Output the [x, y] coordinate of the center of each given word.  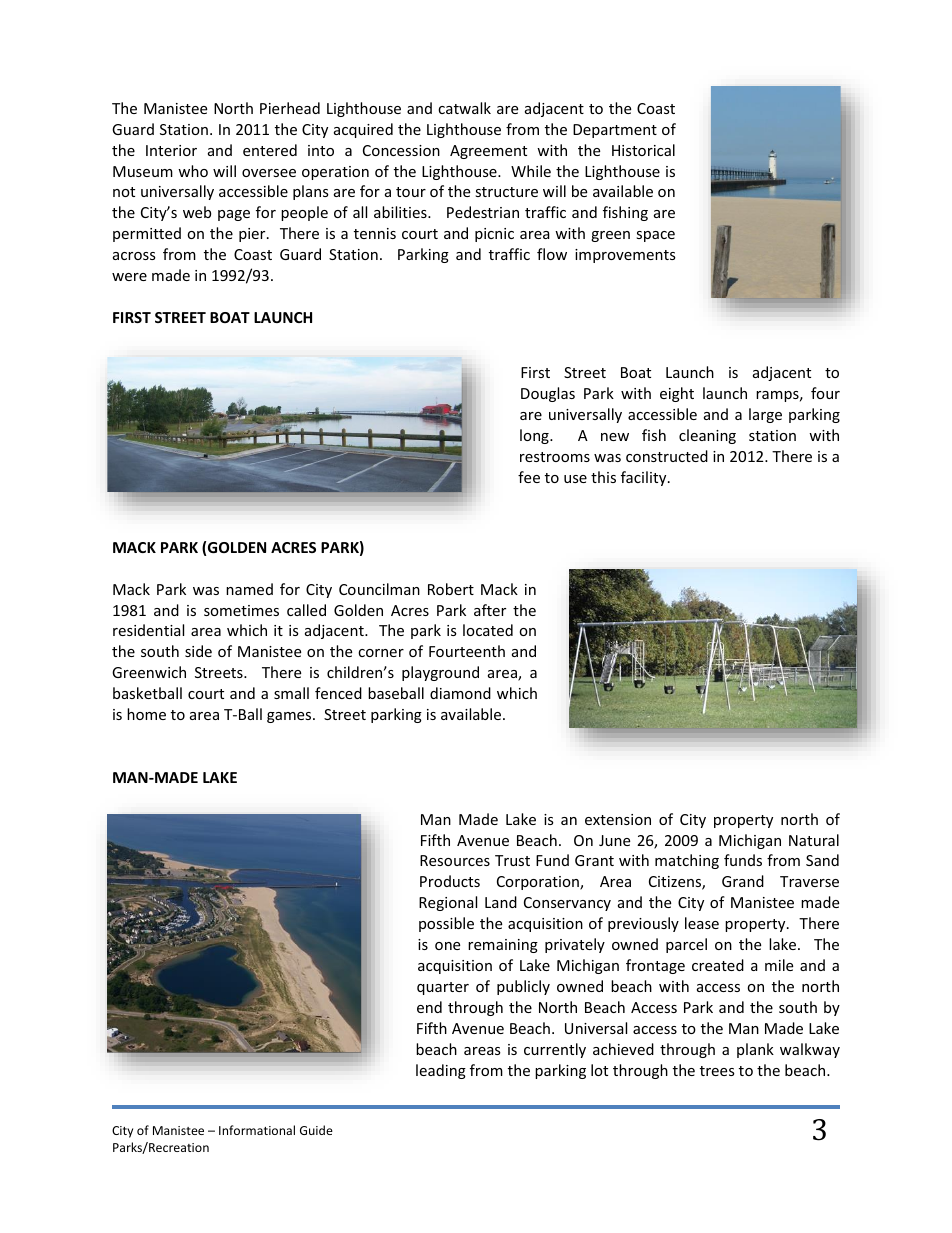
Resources [455, 860]
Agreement [488, 152]
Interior [171, 150]
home [146, 714]
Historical [643, 150]
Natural [814, 840]
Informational [257, 1130]
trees [717, 1071]
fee [529, 477]
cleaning [707, 436]
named [249, 589]
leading [441, 1071]
